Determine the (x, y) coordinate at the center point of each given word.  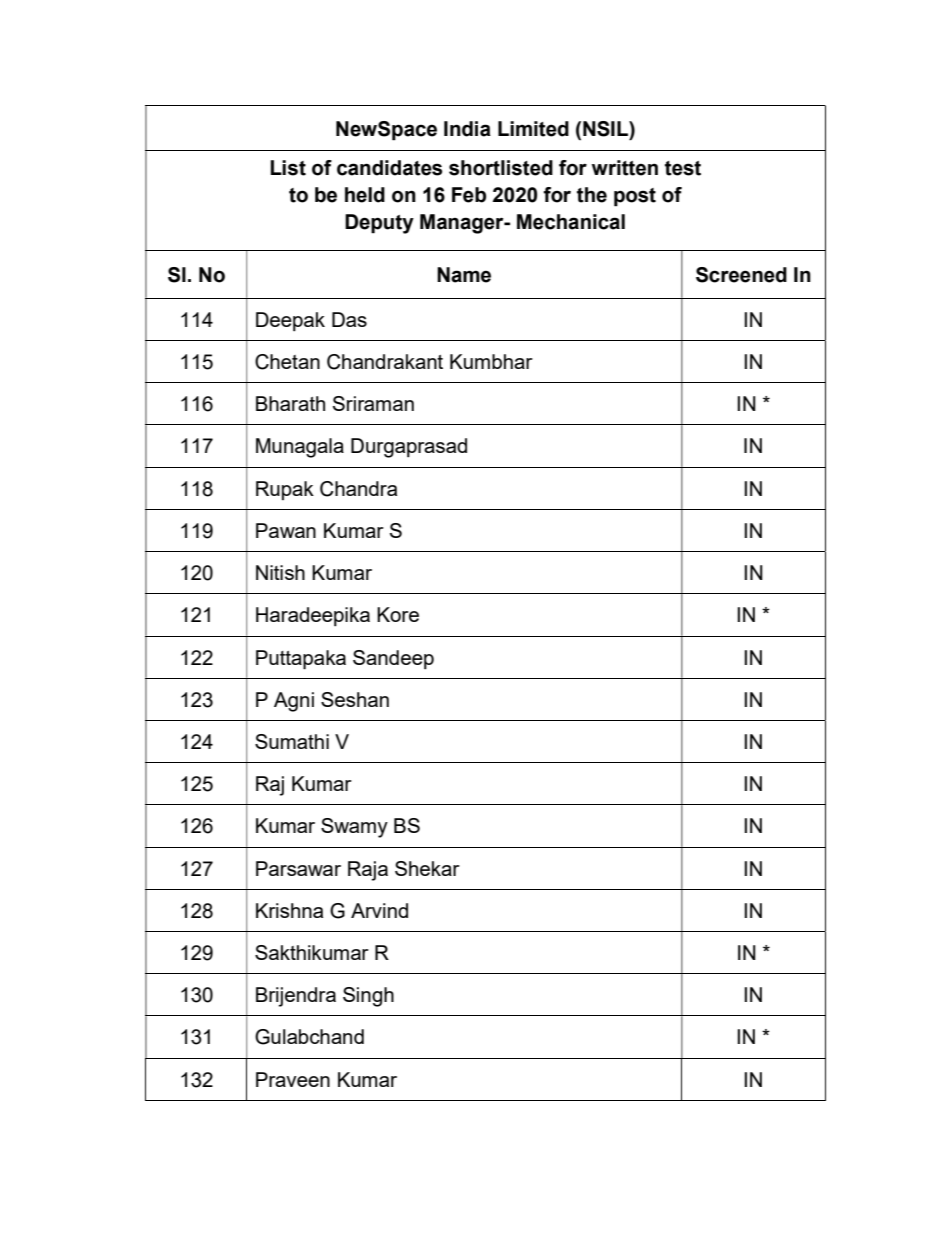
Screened (741, 275)
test (683, 168)
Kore (398, 614)
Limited (533, 129)
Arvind (379, 910)
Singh (368, 997)
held (365, 195)
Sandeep (393, 659)
